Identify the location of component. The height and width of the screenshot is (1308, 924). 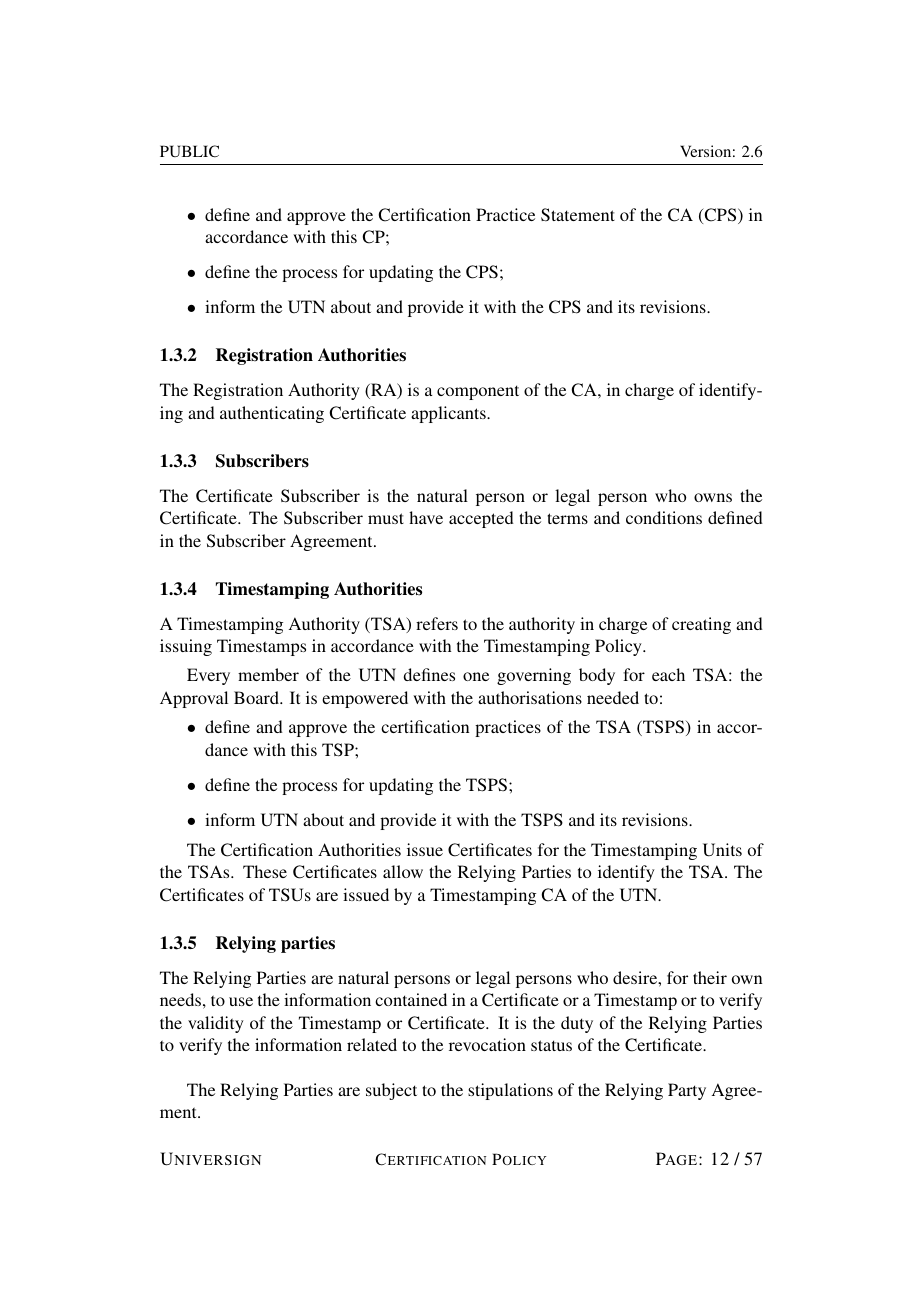
(478, 392).
